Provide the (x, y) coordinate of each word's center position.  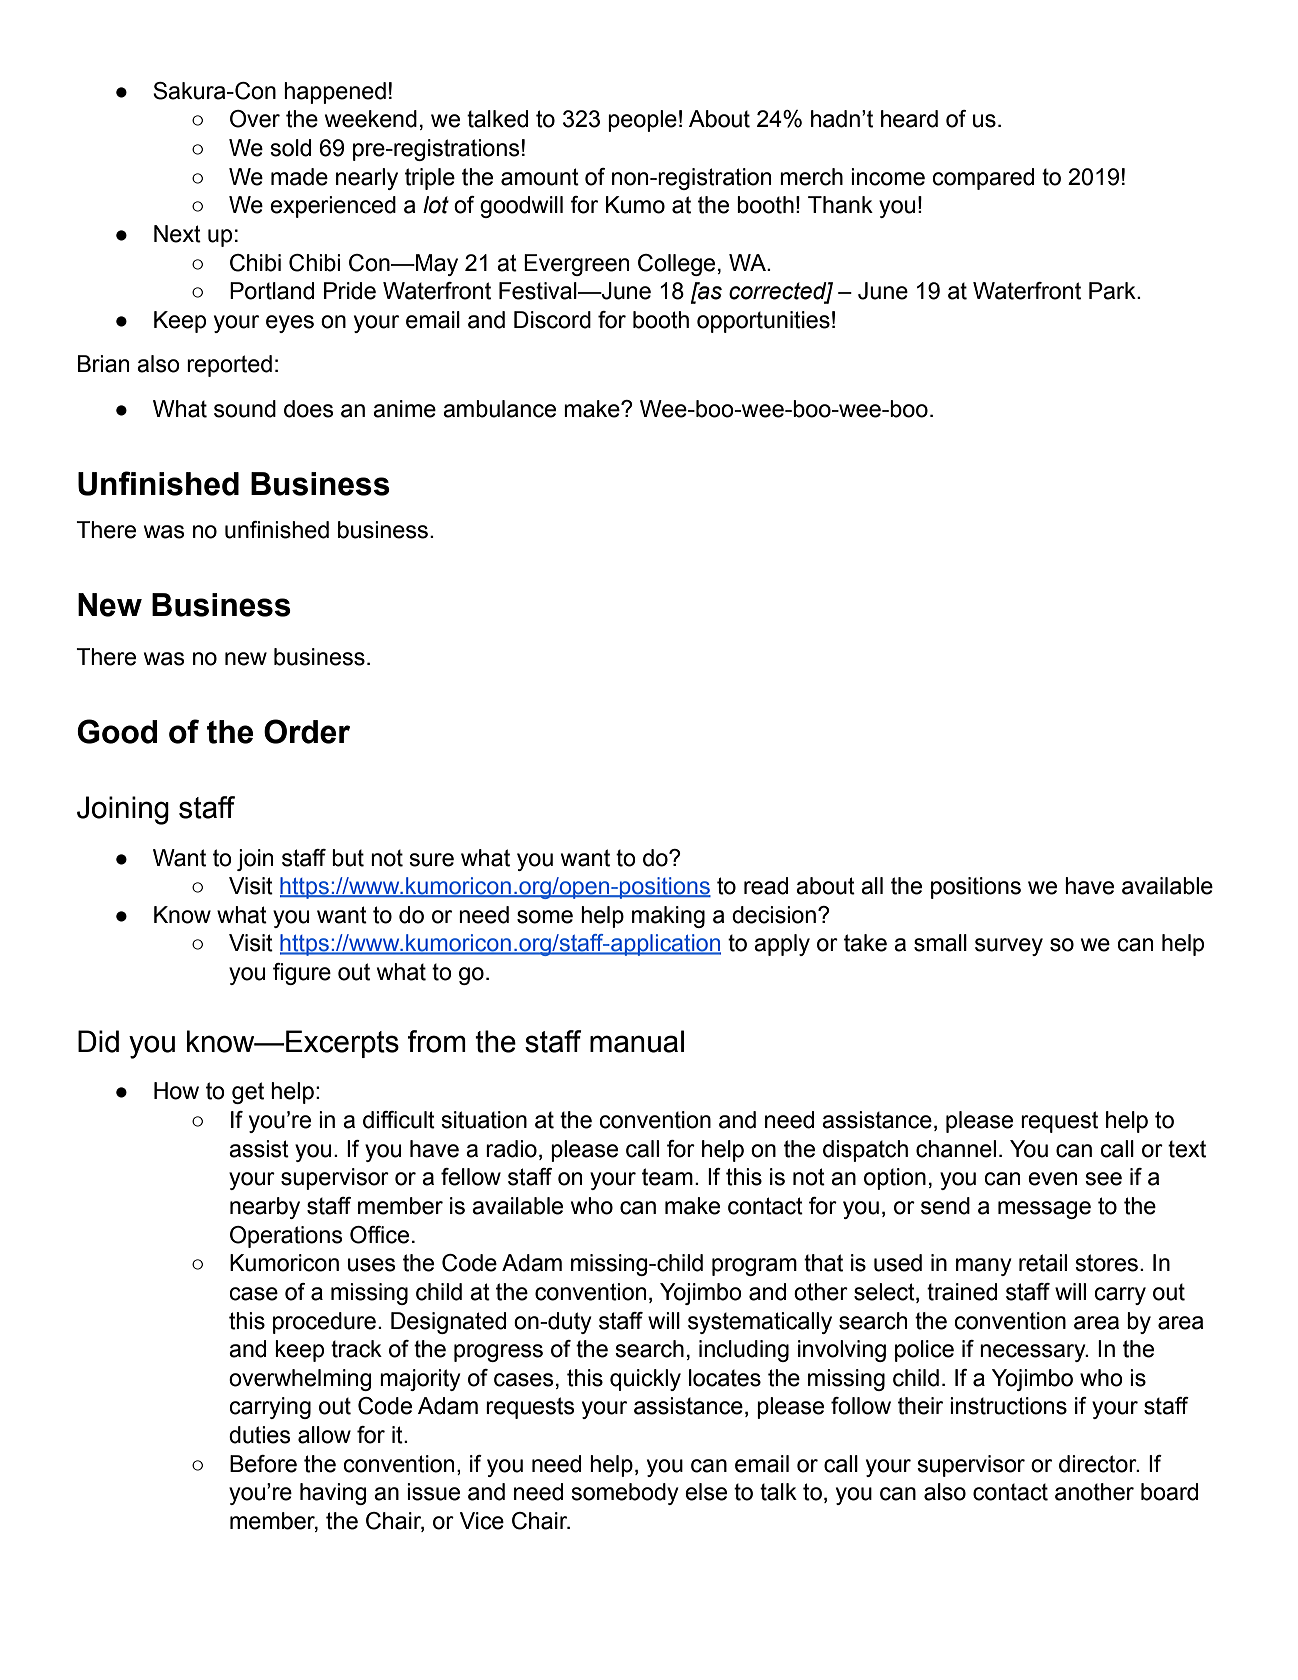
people (642, 121)
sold (290, 148)
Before (263, 1464)
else (706, 1492)
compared (983, 179)
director (1099, 1464)
